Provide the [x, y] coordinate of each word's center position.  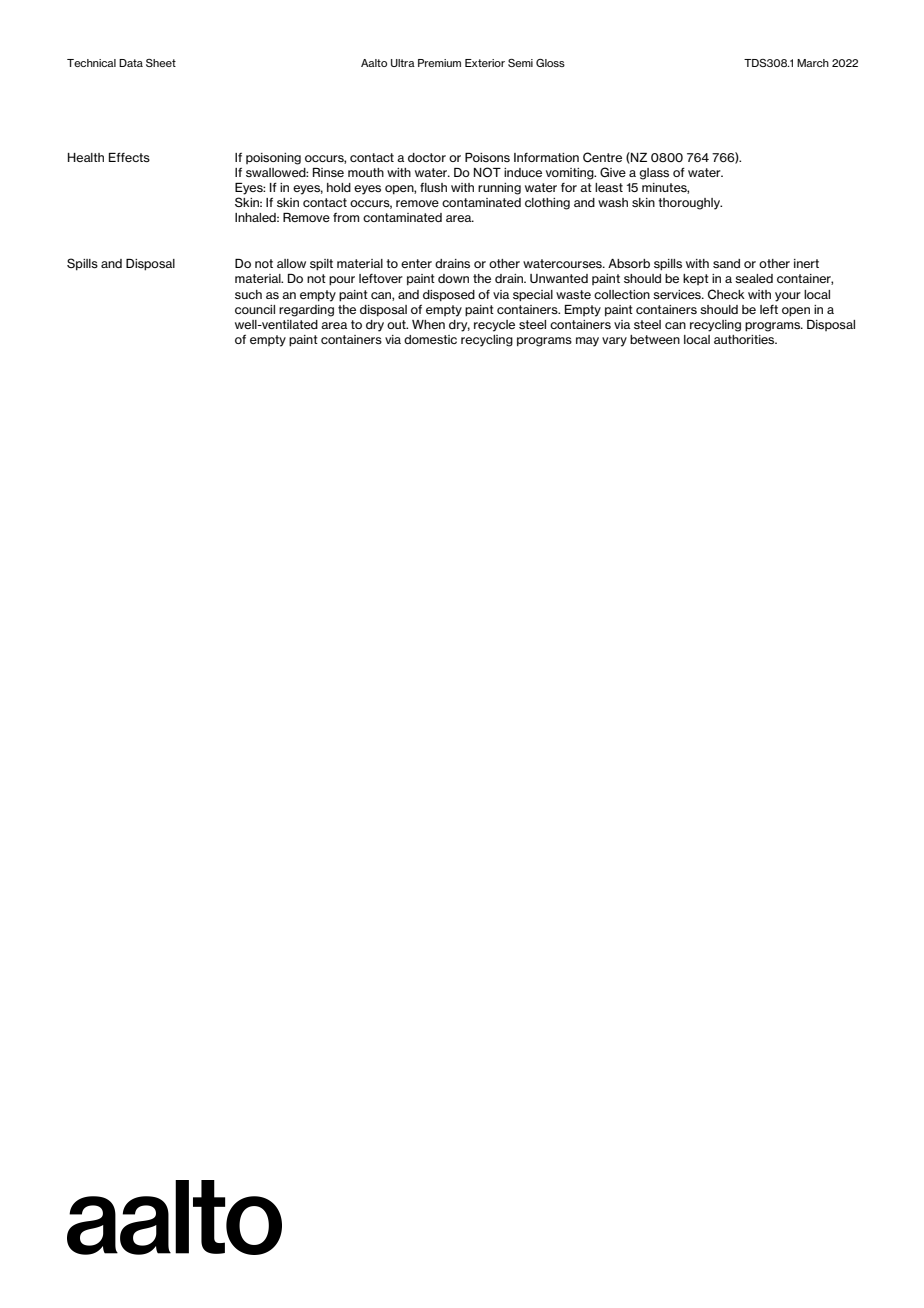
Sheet [161, 63]
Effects [129, 157]
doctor [427, 157]
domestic [430, 339]
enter [416, 263]
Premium [439, 63]
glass [654, 174]
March [813, 63]
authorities [745, 339]
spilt [321, 265]
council [255, 309]
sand [726, 263]
